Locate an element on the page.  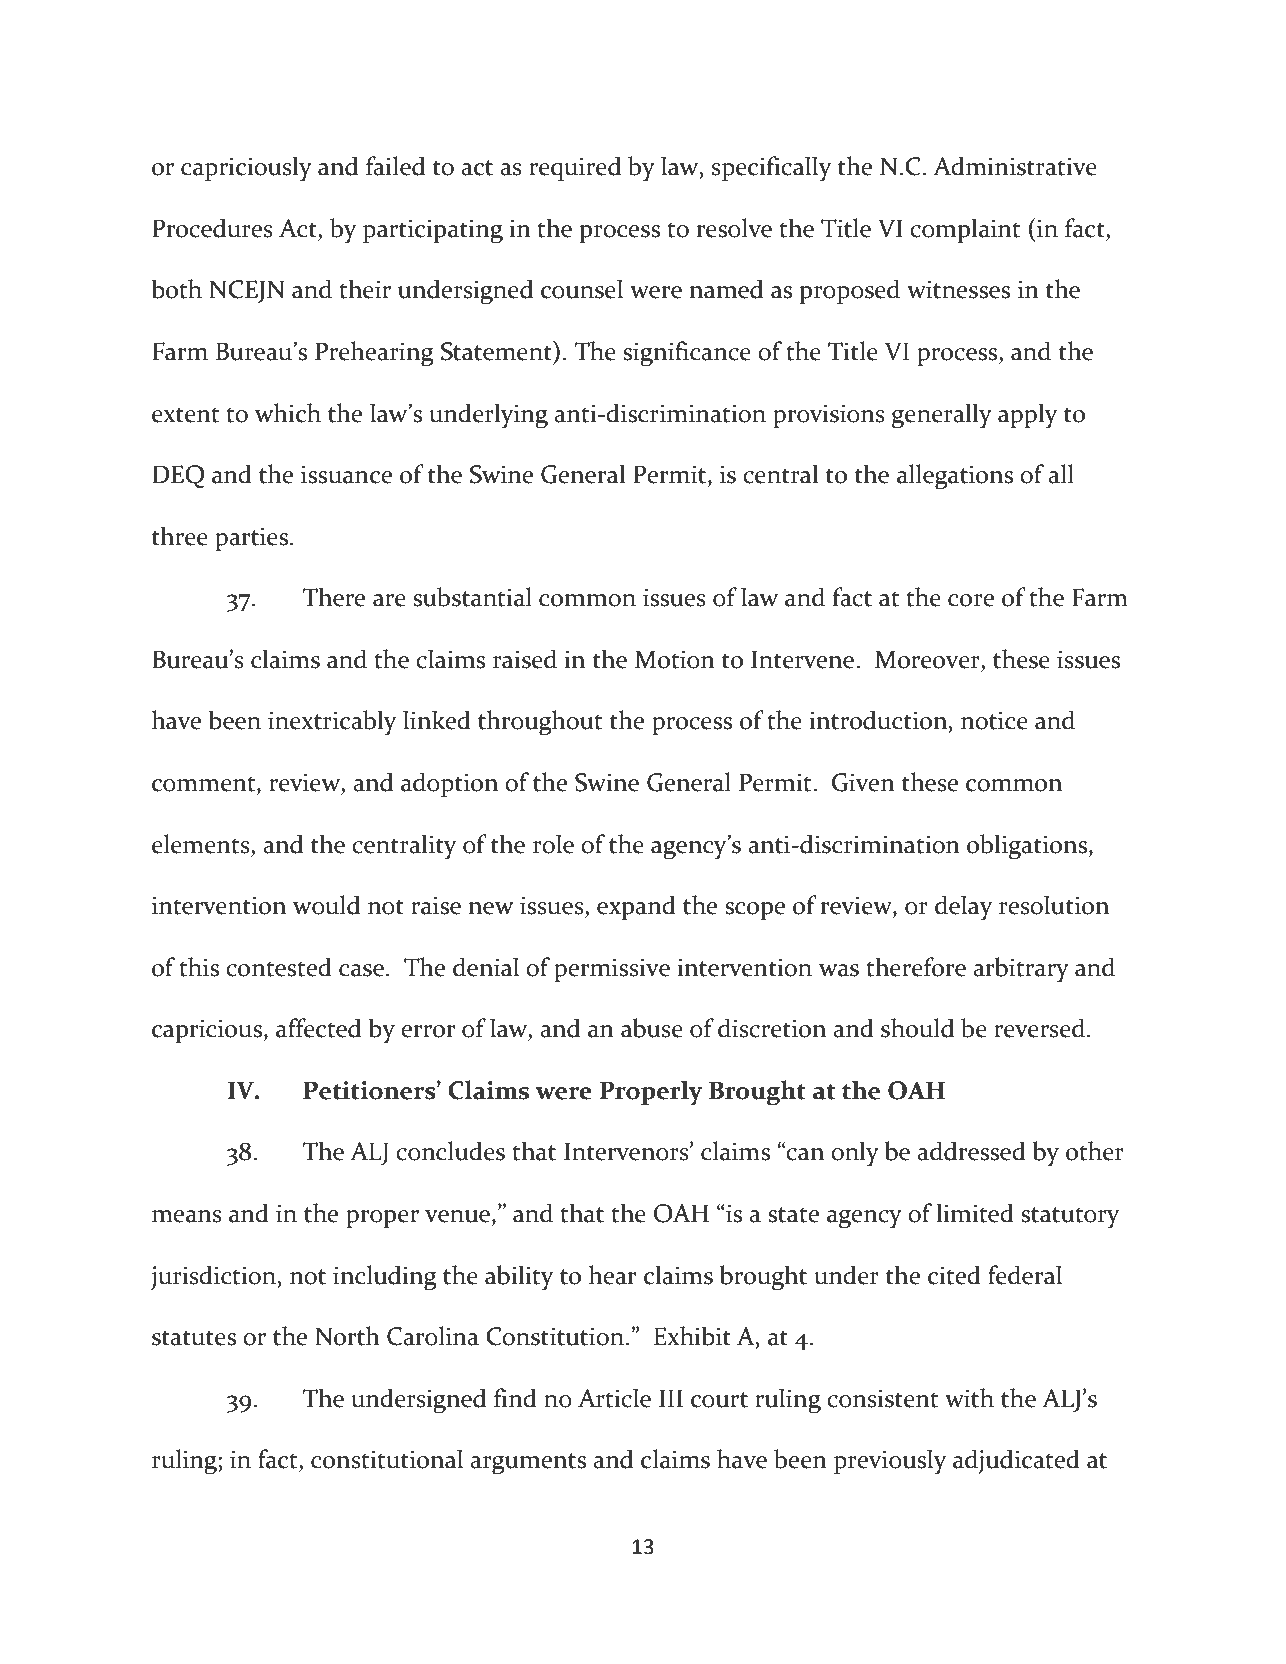
North is located at coordinates (347, 1336).
